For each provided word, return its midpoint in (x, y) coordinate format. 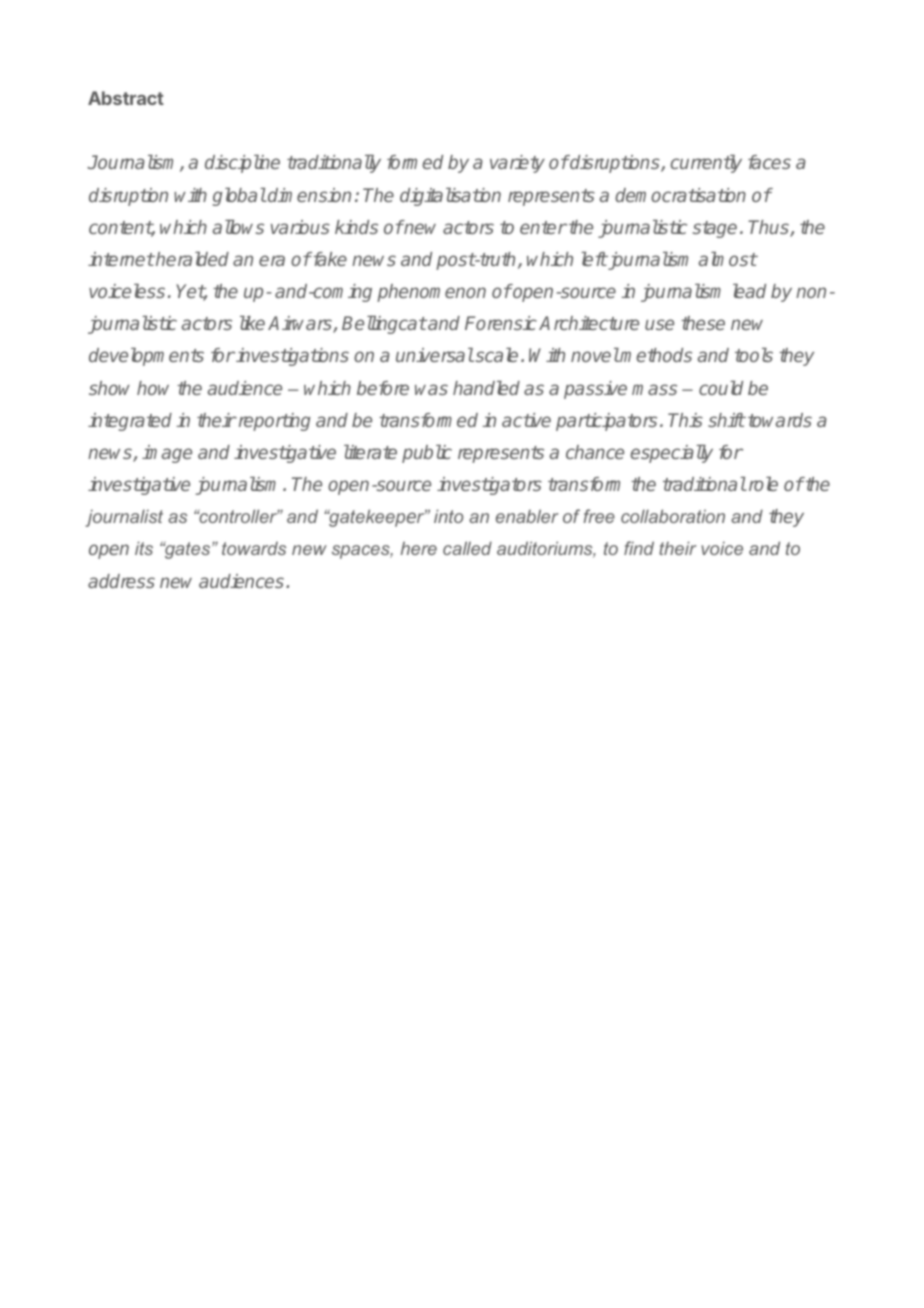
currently (706, 164)
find (639, 548)
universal (435, 355)
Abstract (126, 98)
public (427, 454)
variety (517, 164)
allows (238, 226)
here (419, 548)
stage (715, 229)
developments (146, 357)
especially (671, 453)
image (167, 454)
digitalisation (450, 197)
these (703, 323)
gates (188, 550)
